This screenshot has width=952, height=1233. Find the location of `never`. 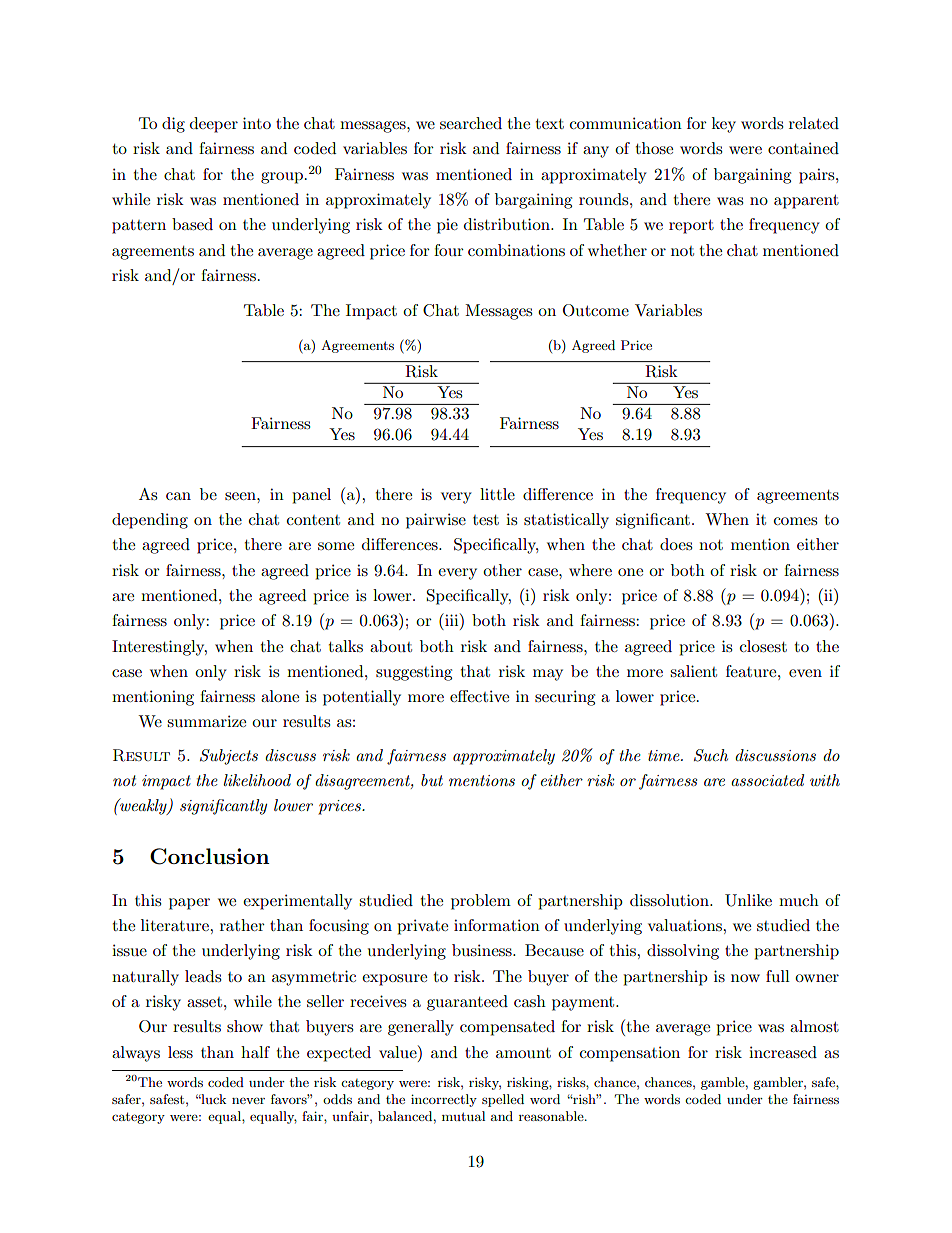

never is located at coordinates (248, 1100).
